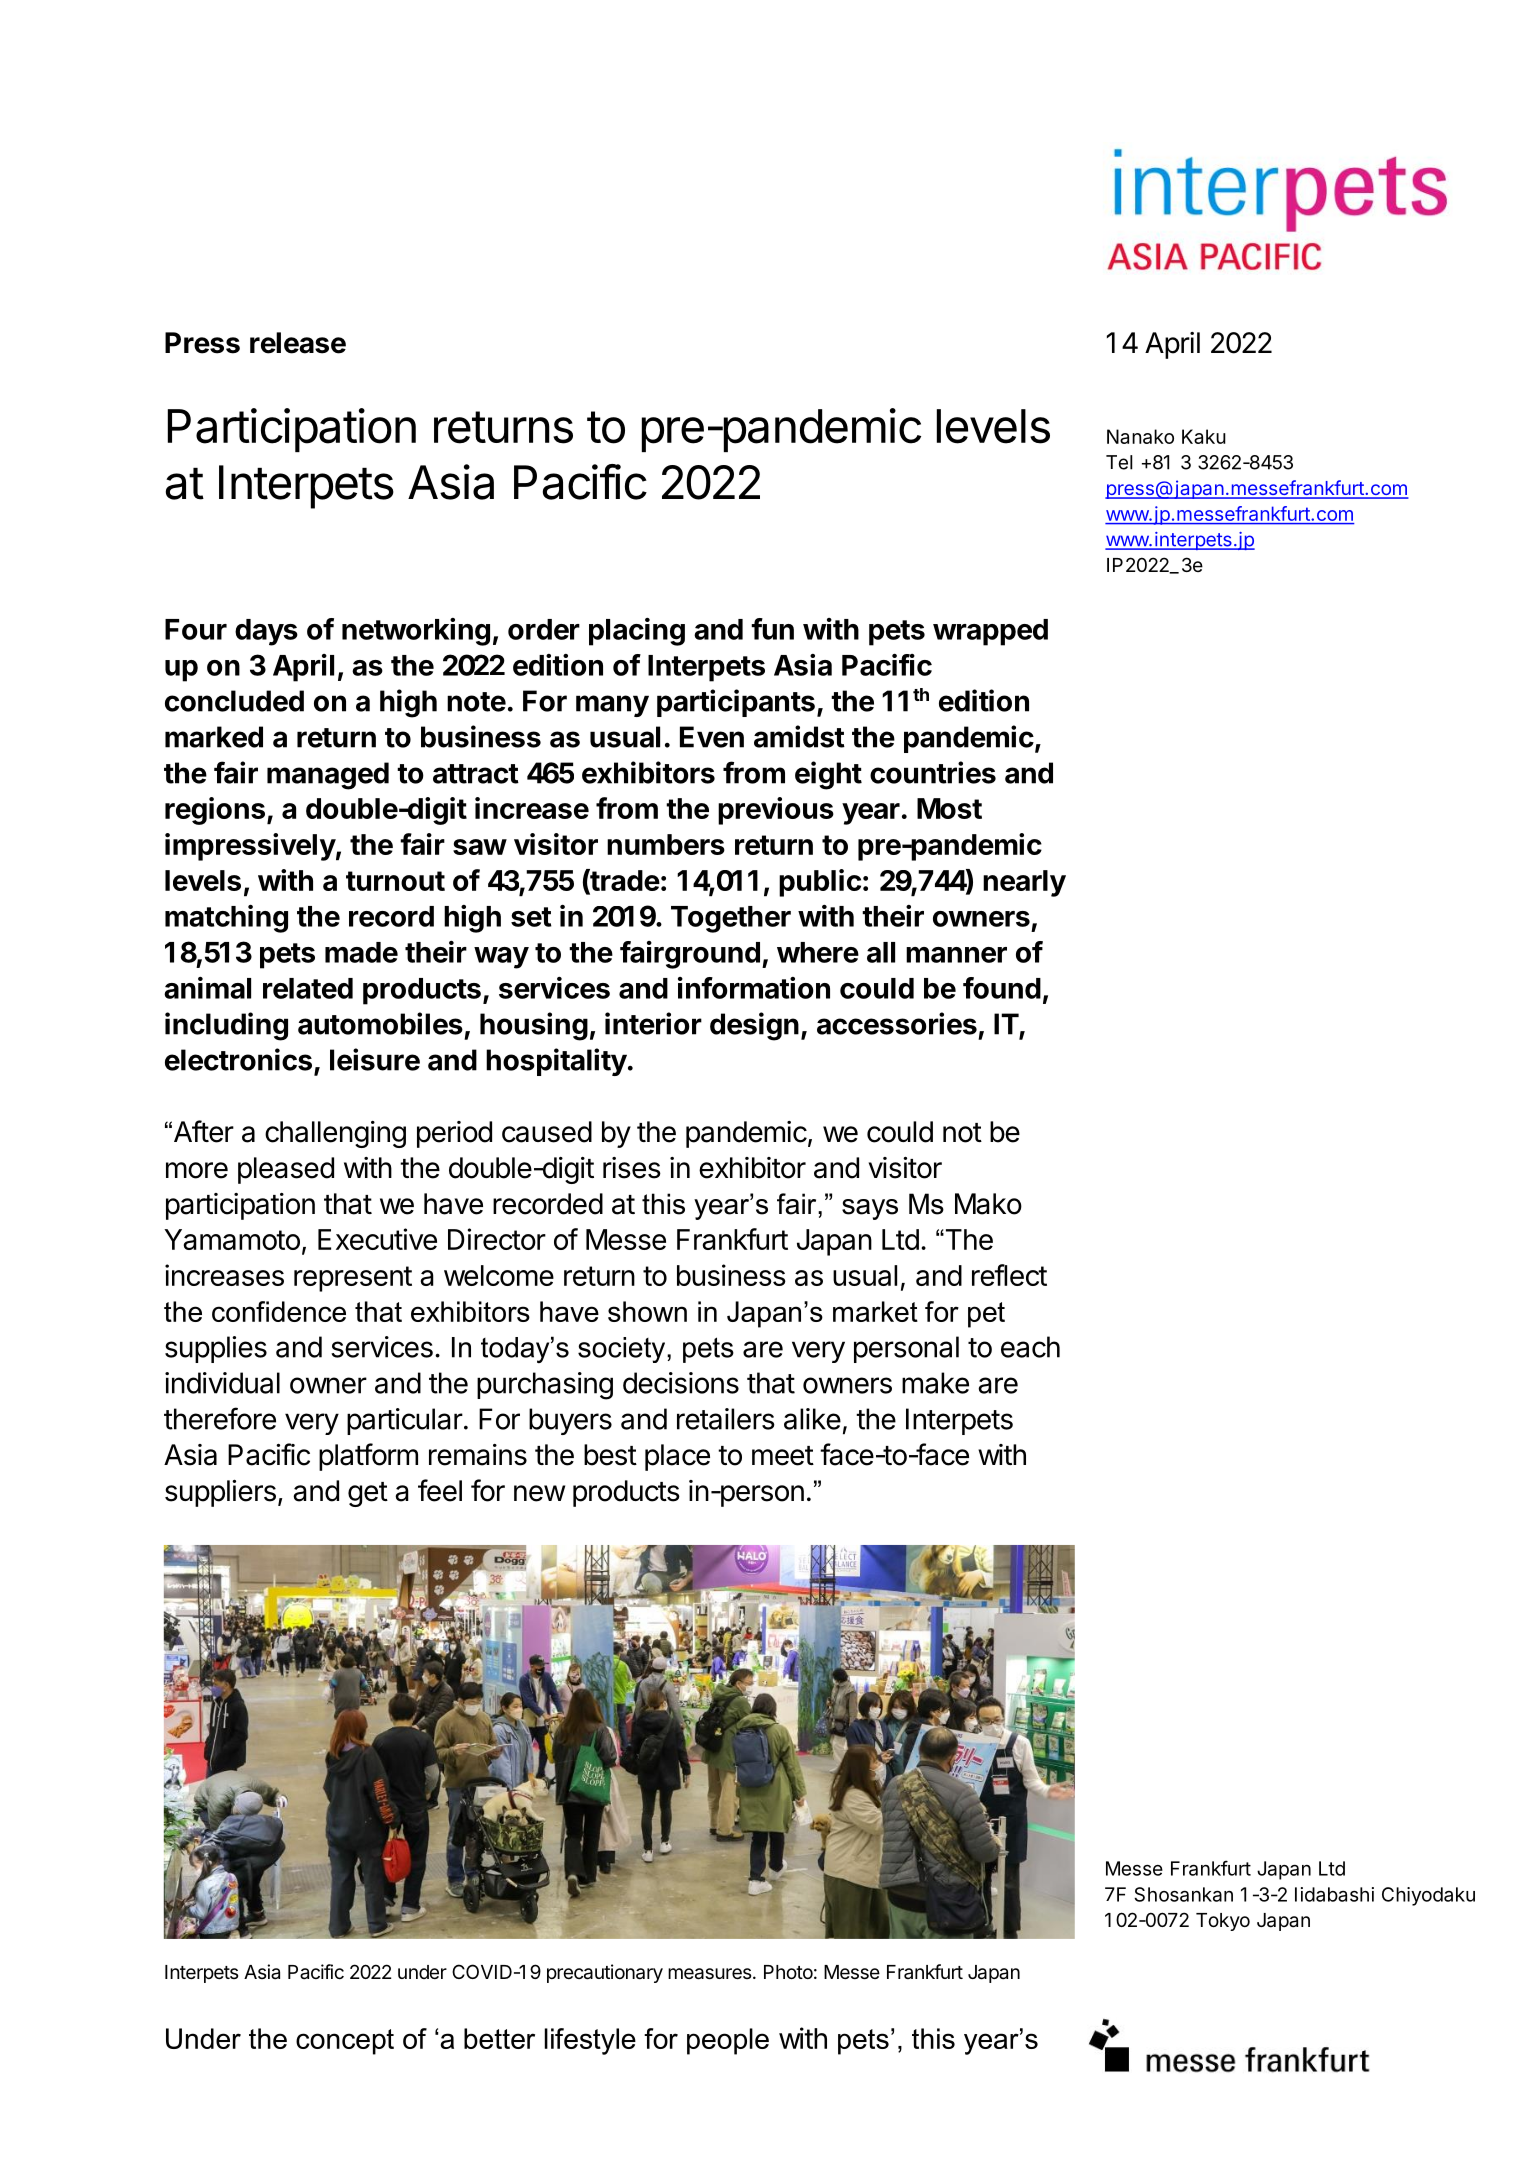 This page has width=1526, height=2159. Describe the element at coordinates (1140, 436) in the page. I see `Nanako` at that location.
